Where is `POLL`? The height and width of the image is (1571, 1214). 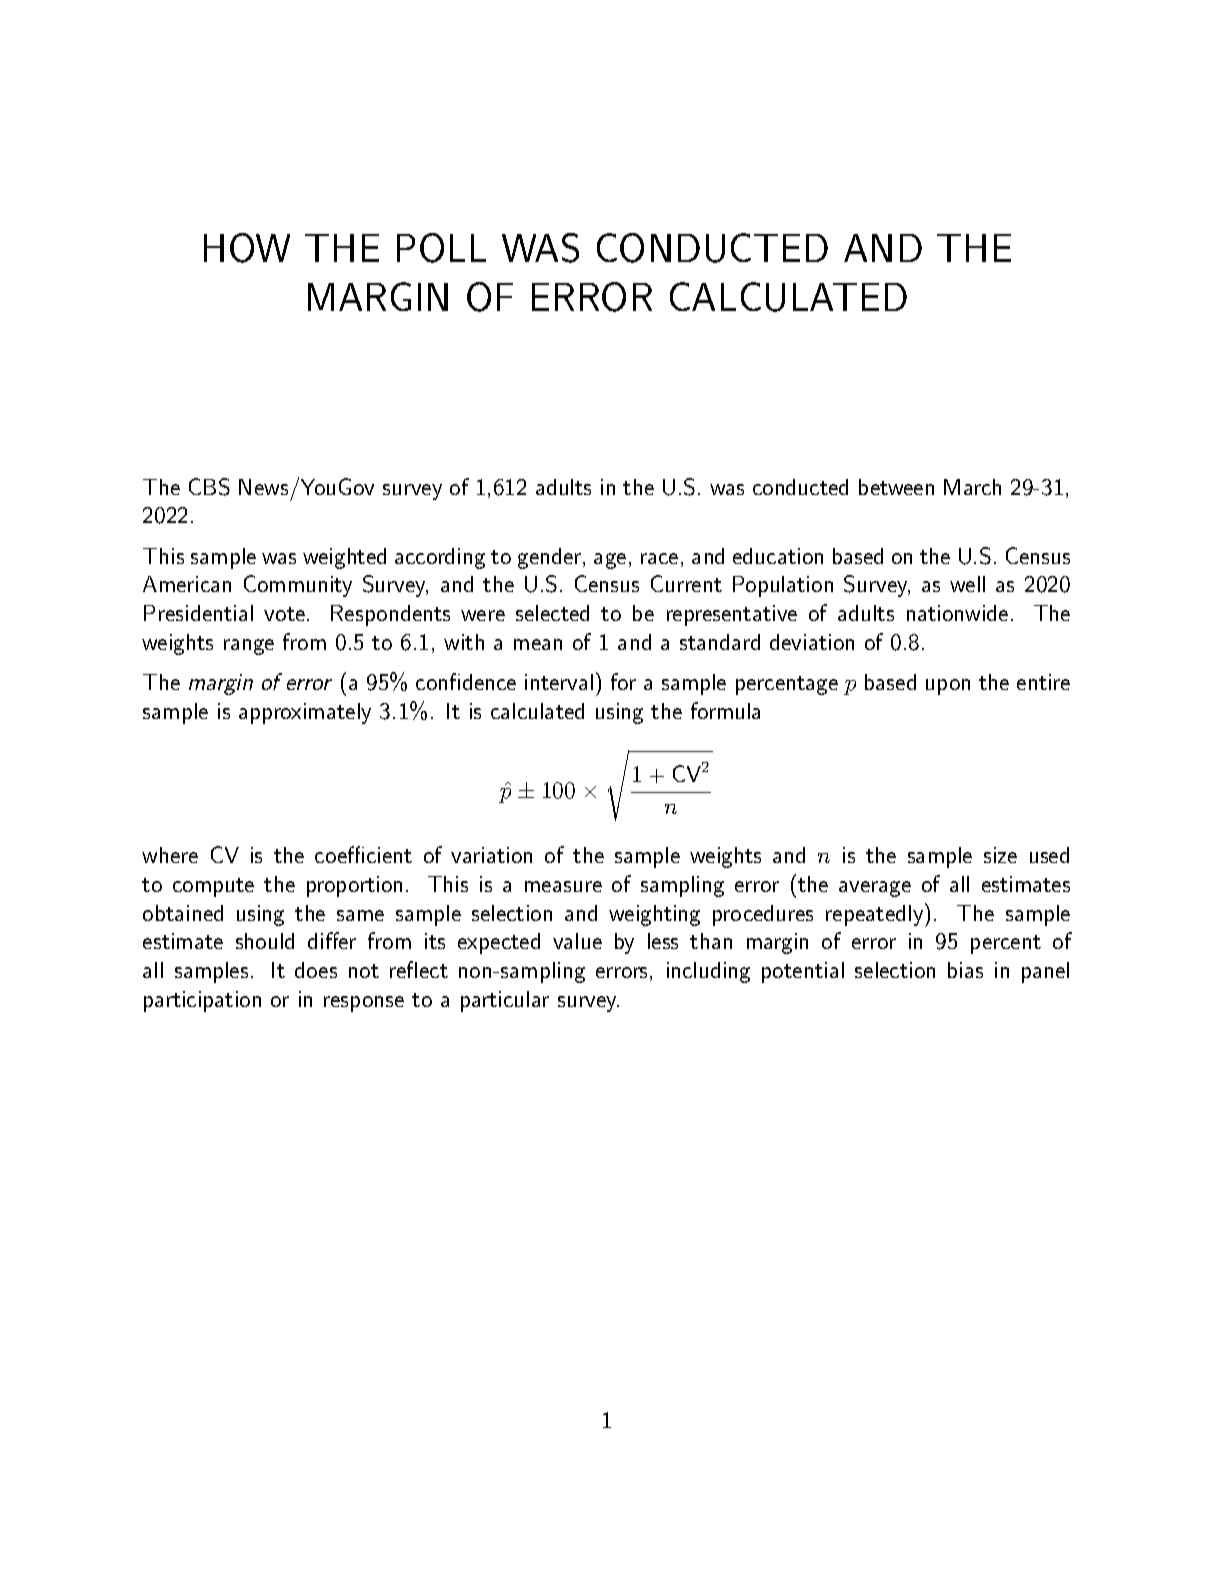 POLL is located at coordinates (441, 248).
